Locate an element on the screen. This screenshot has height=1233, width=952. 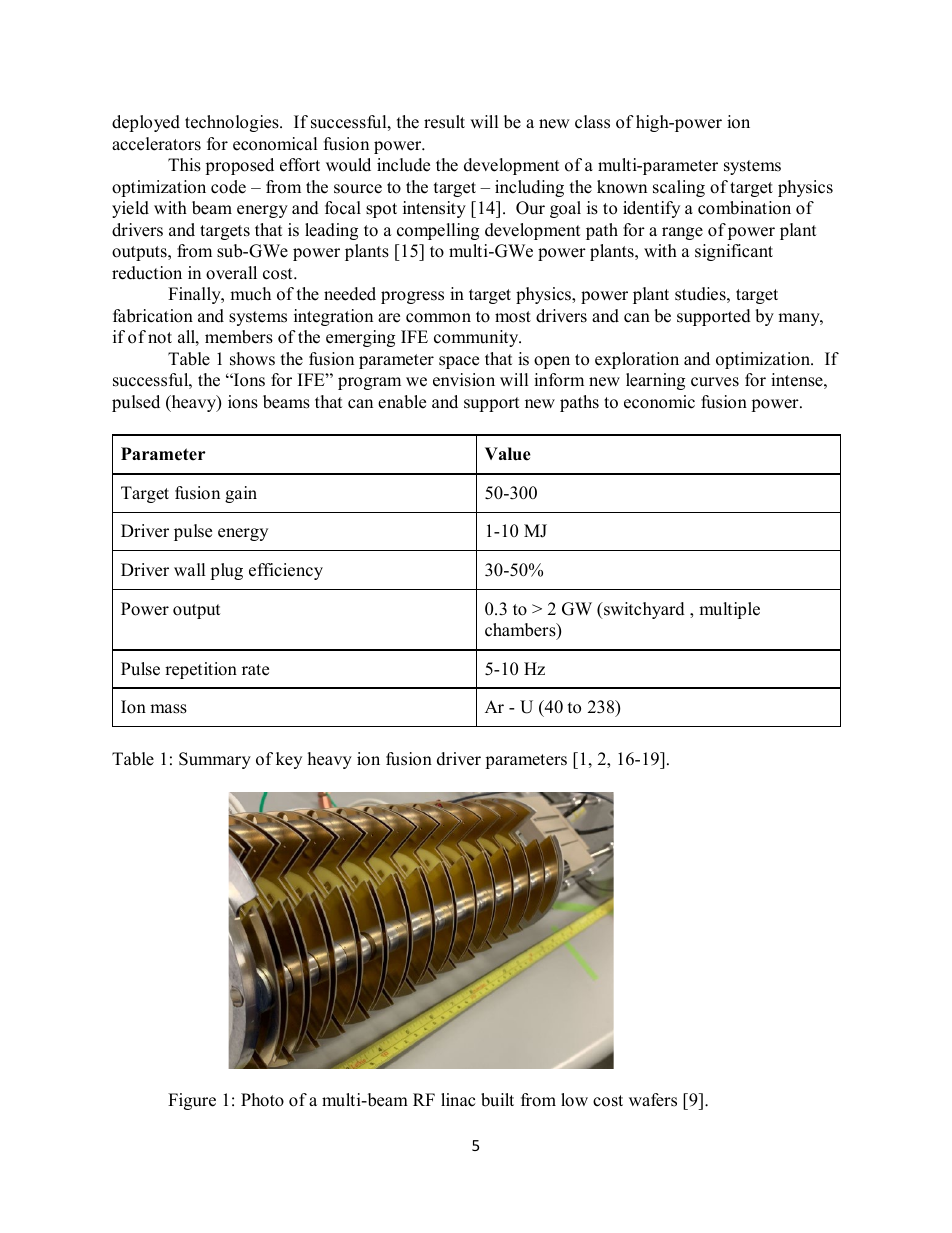
learning is located at coordinates (655, 381).
